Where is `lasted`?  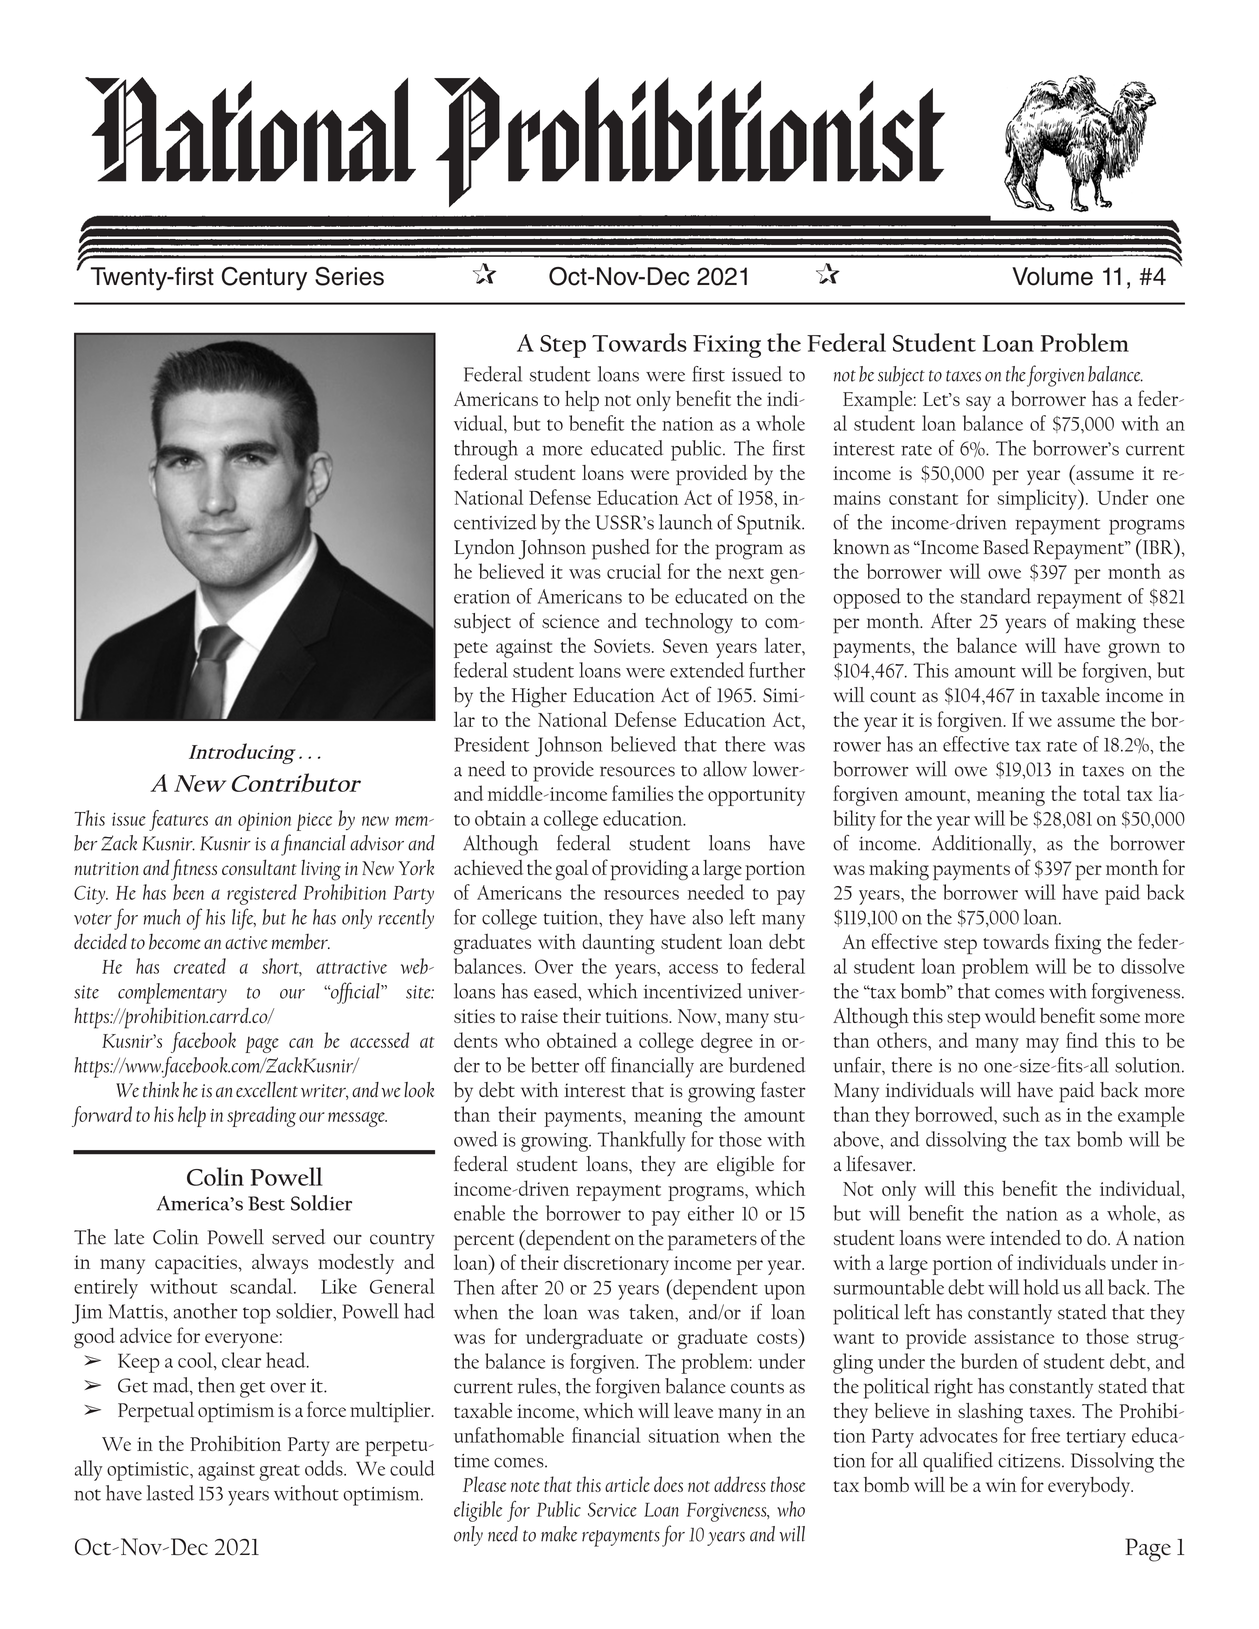 lasted is located at coordinates (170, 1493).
